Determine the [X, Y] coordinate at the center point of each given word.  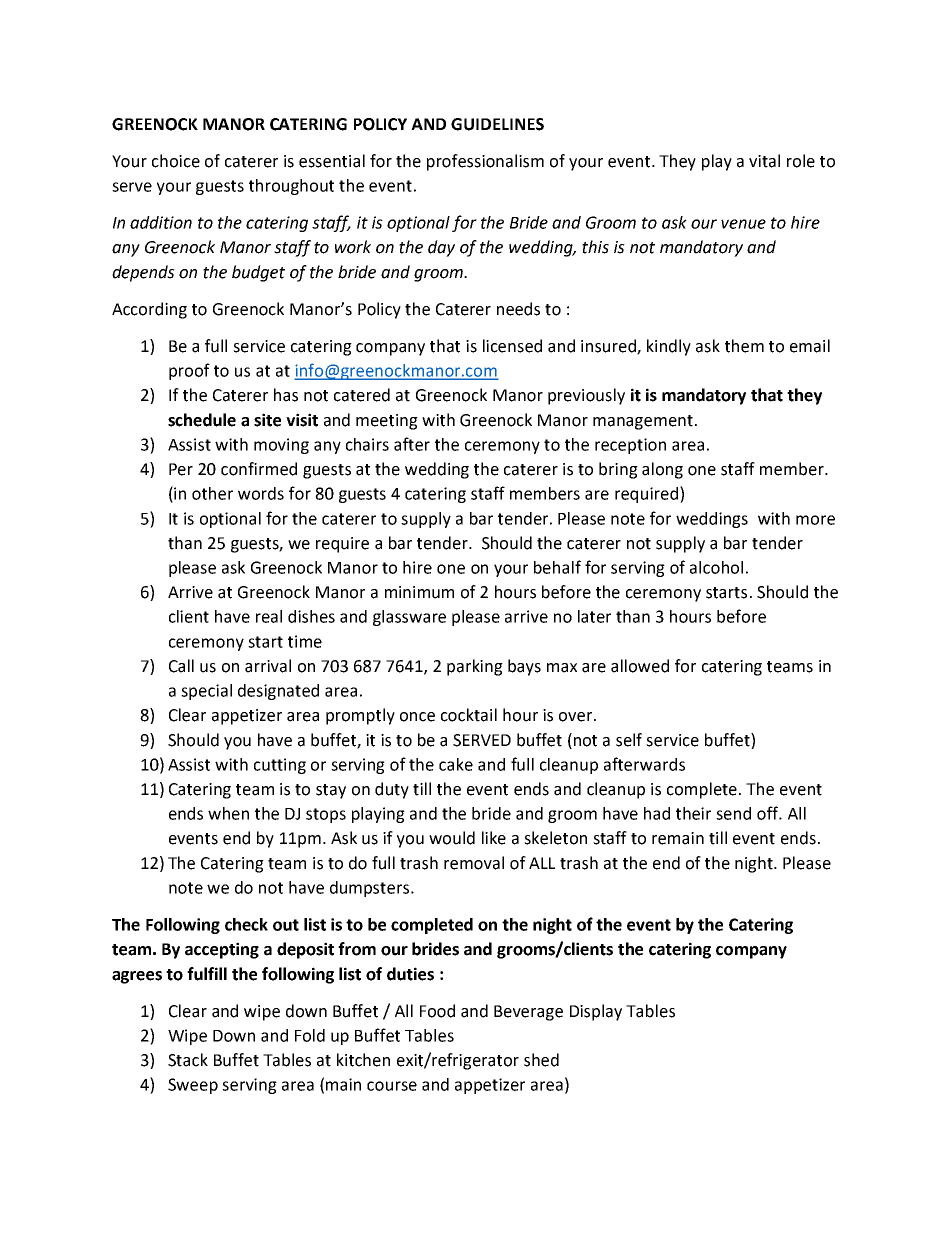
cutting [280, 766]
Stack [188, 1060]
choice [176, 161]
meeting [387, 422]
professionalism [485, 162]
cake [456, 764]
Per [181, 469]
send [733, 813]
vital [764, 161]
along [662, 470]
